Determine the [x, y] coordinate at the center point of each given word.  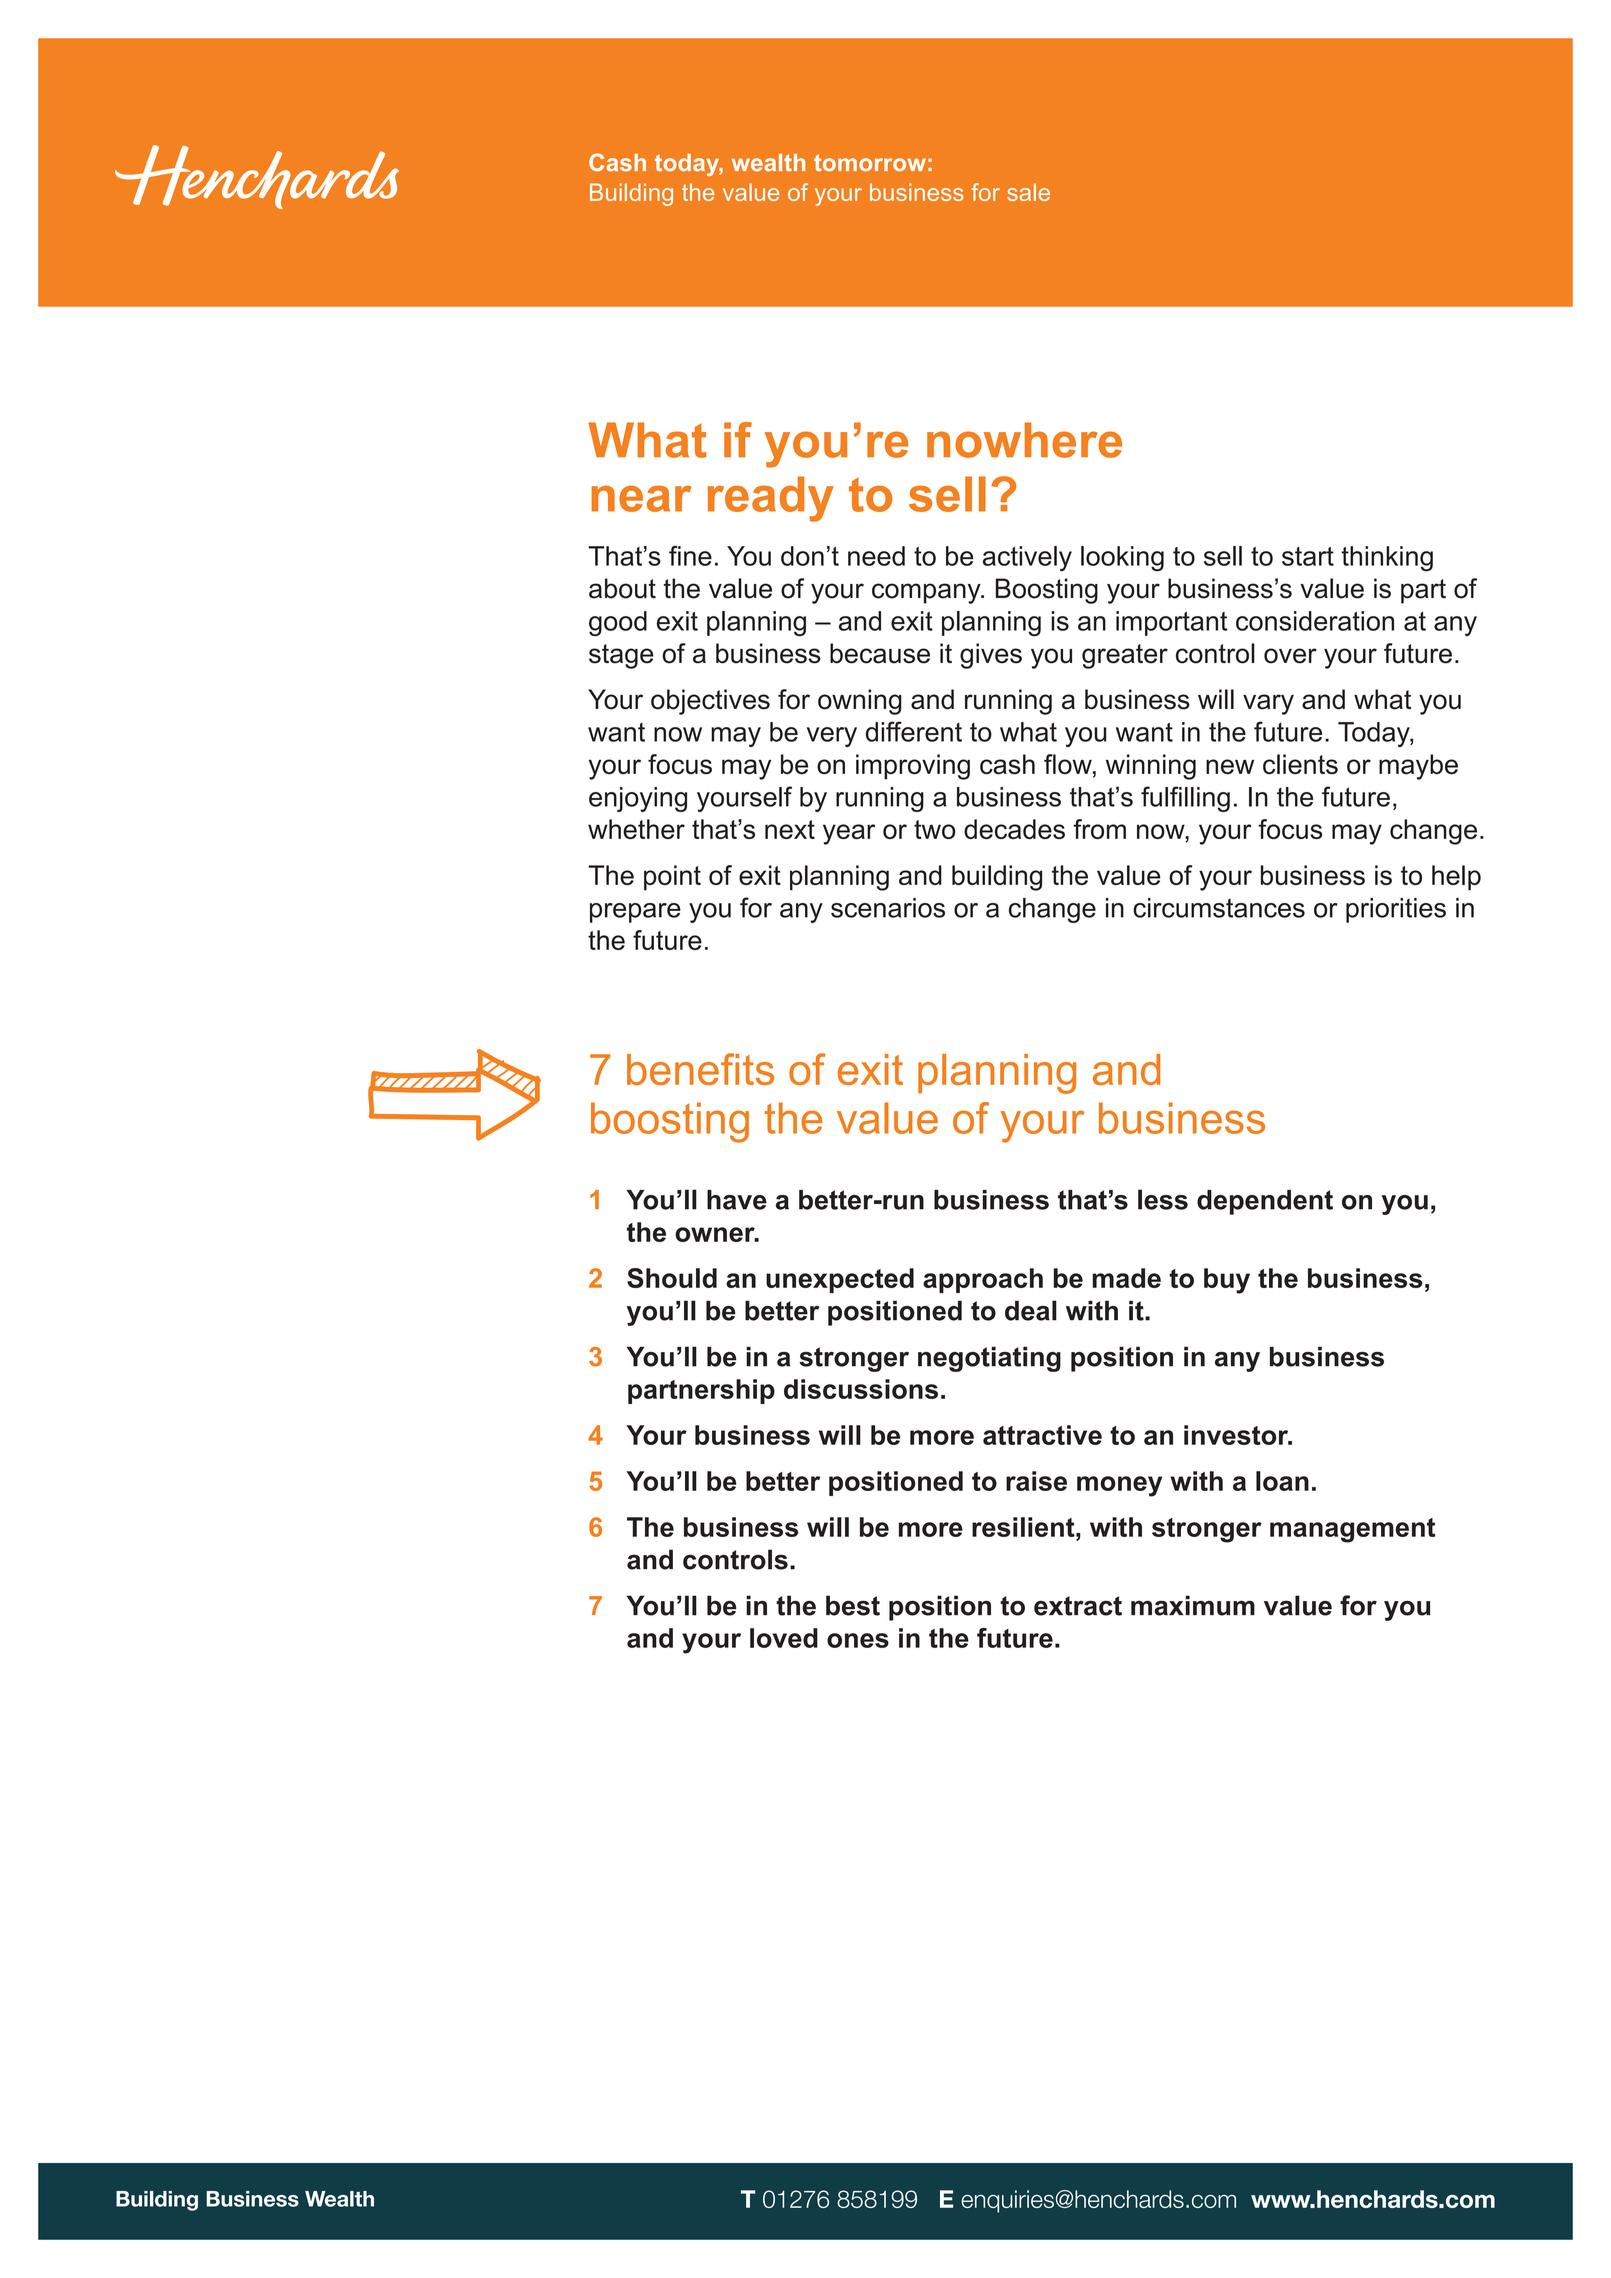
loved [784, 1638]
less [1163, 1199]
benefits [700, 1069]
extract [1078, 1606]
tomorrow [870, 163]
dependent [1265, 1202]
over [1290, 656]
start [1308, 556]
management [1352, 1530]
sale [1028, 192]
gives [991, 656]
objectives [710, 702]
